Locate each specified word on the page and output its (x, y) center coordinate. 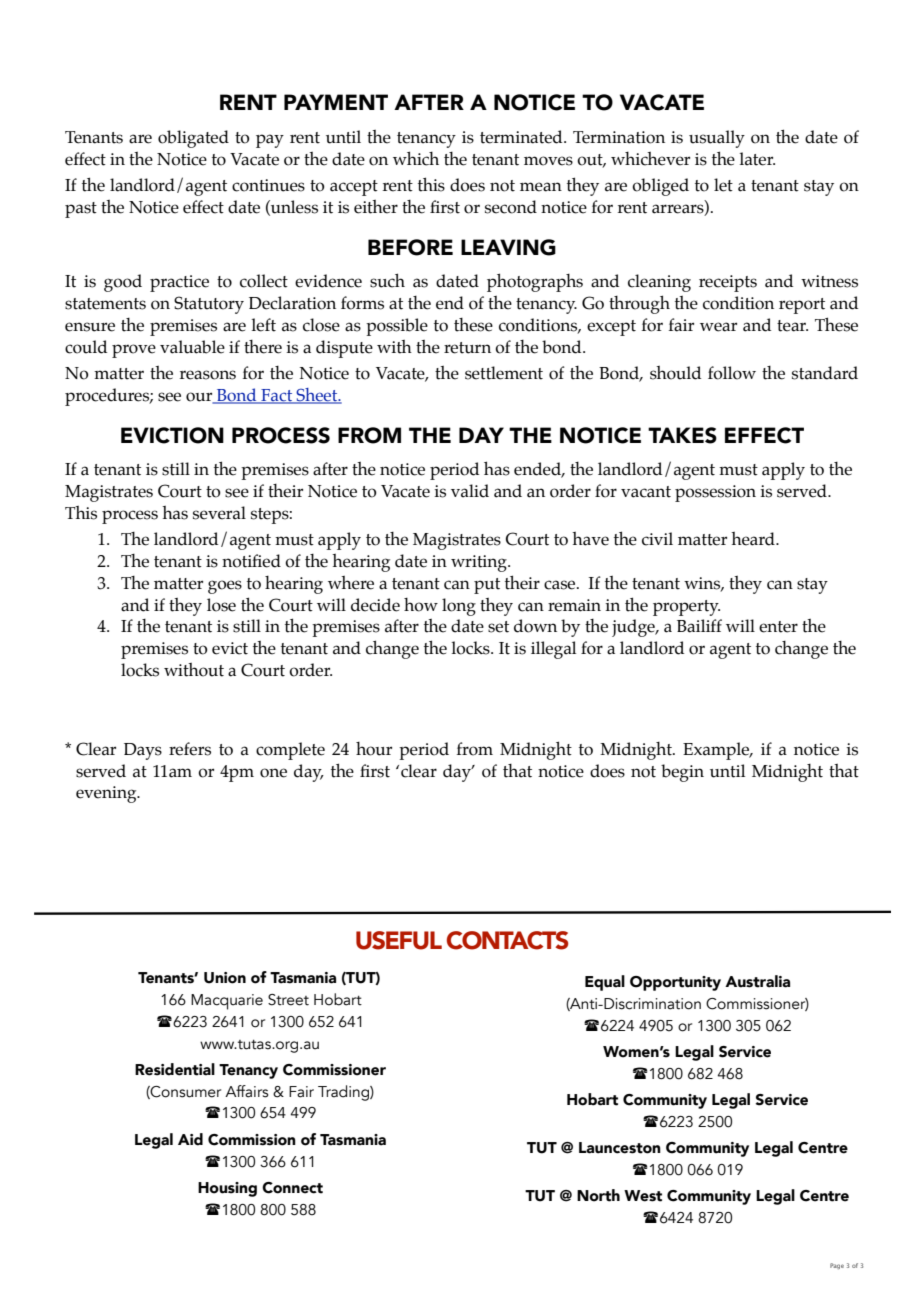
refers (190, 749)
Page (837, 1266)
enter (778, 627)
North (598, 1195)
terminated (522, 137)
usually (717, 139)
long (459, 607)
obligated (193, 139)
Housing (227, 1189)
